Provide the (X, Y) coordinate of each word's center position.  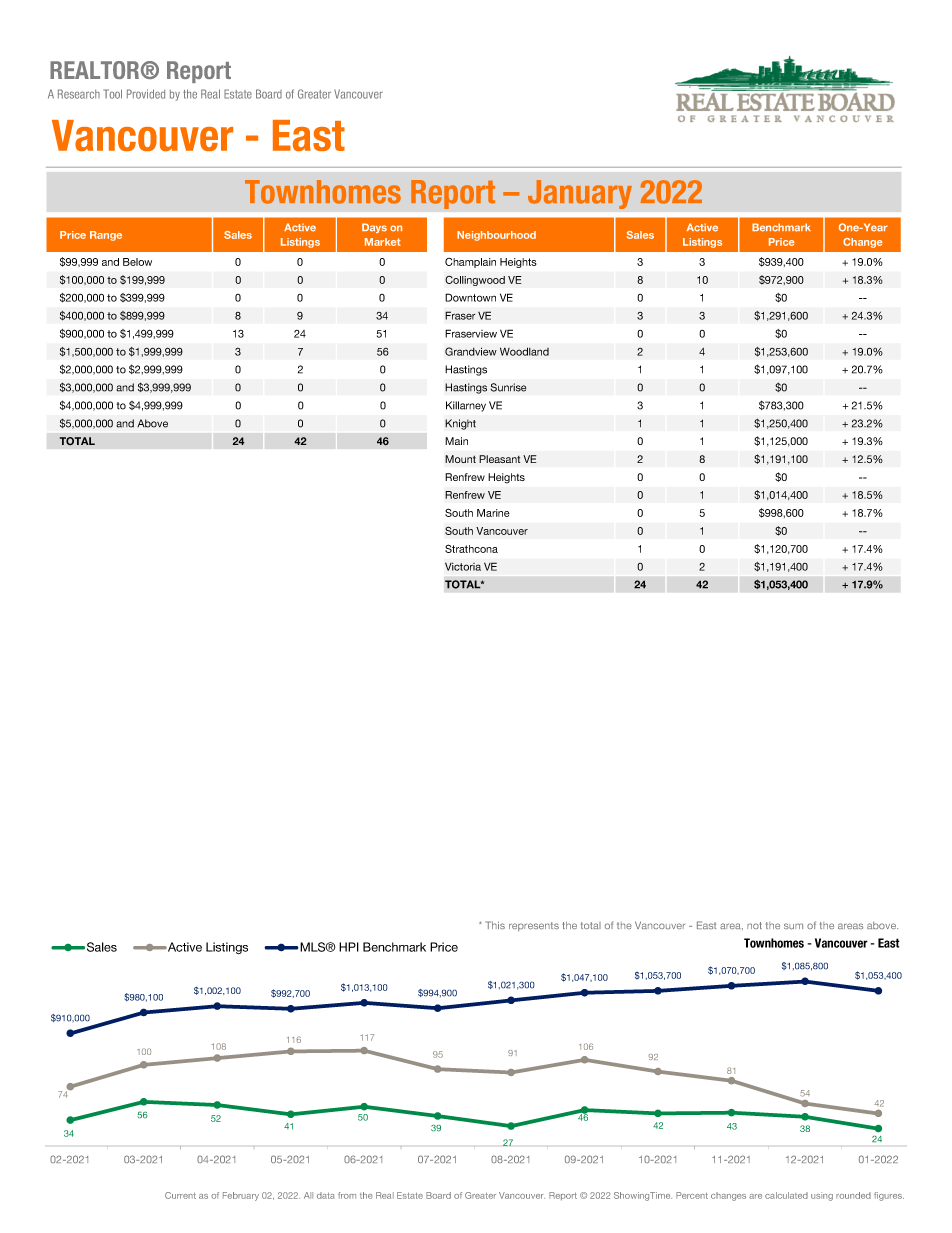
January (580, 194)
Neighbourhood (496, 236)
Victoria (463, 566)
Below (137, 262)
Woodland (524, 351)
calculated (786, 1195)
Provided (146, 94)
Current (180, 1195)
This (495, 925)
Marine (493, 513)
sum (793, 926)
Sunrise (508, 387)
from (347, 1195)
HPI (349, 947)
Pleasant (499, 459)
